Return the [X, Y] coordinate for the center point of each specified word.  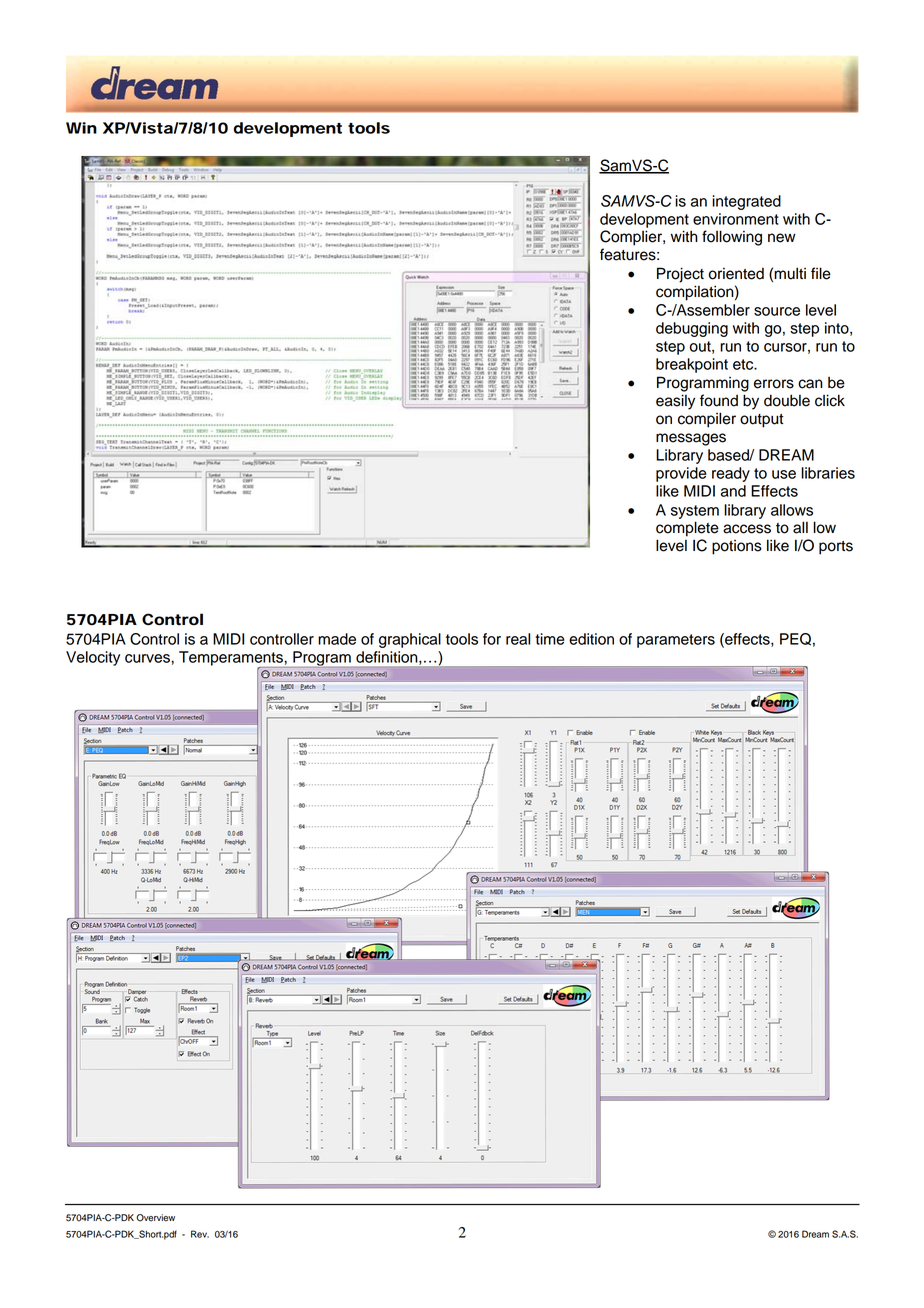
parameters [676, 641]
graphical [410, 640]
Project [680, 275]
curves [148, 658]
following [732, 238]
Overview [155, 1218]
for [492, 639]
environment [736, 219]
